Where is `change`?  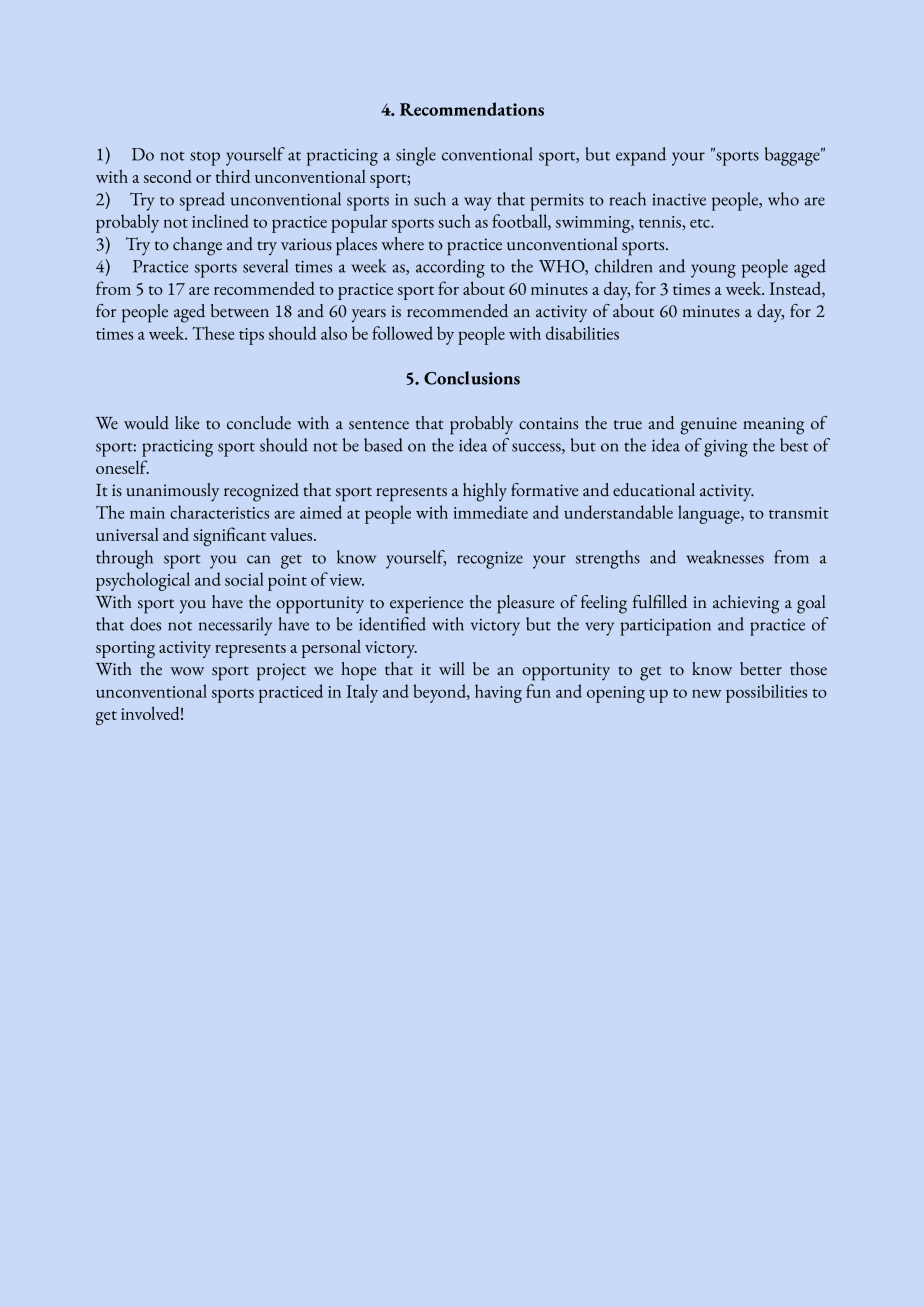
change is located at coordinates (197, 246).
